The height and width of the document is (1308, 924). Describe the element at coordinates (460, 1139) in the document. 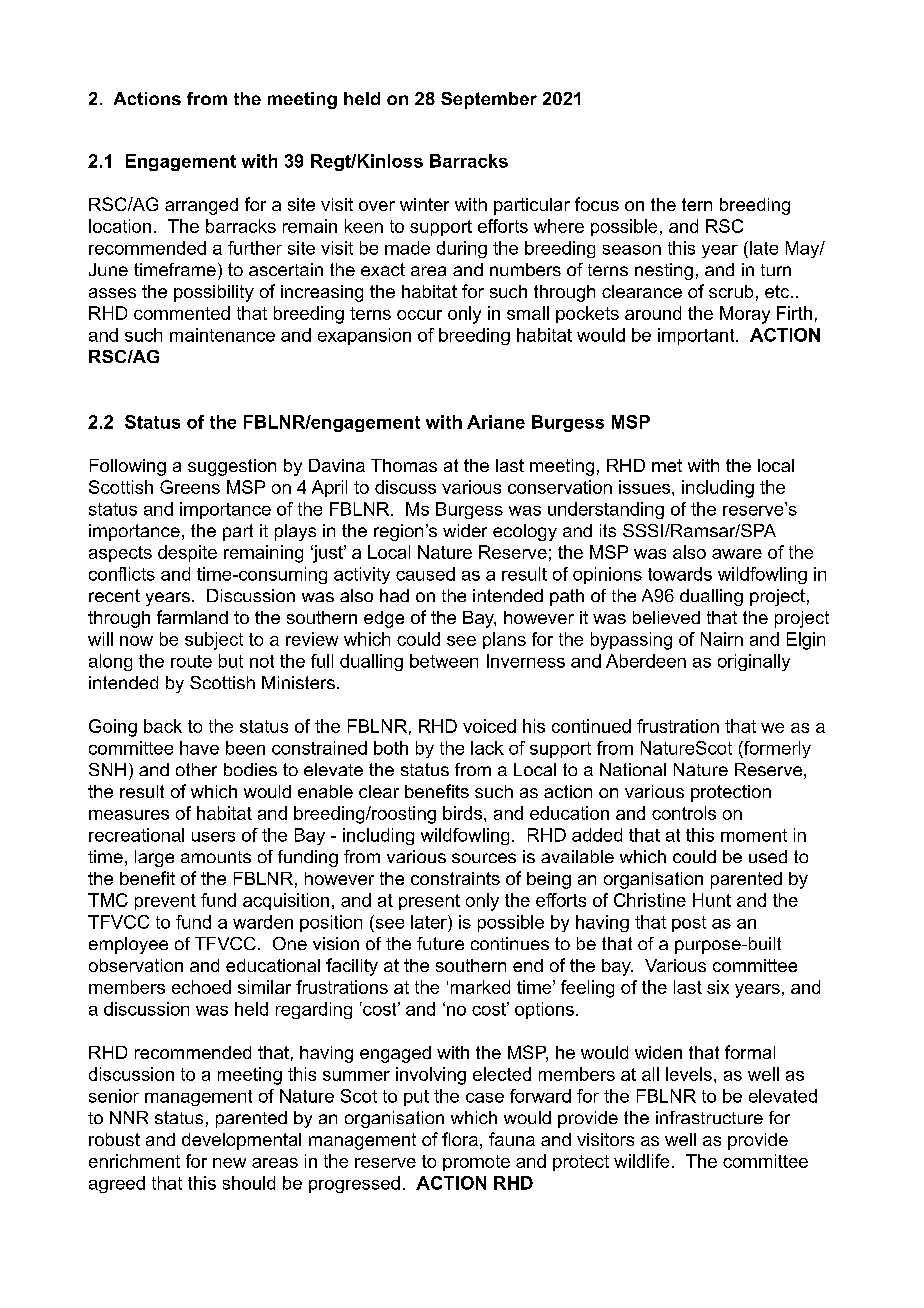

I see `flora` at that location.
